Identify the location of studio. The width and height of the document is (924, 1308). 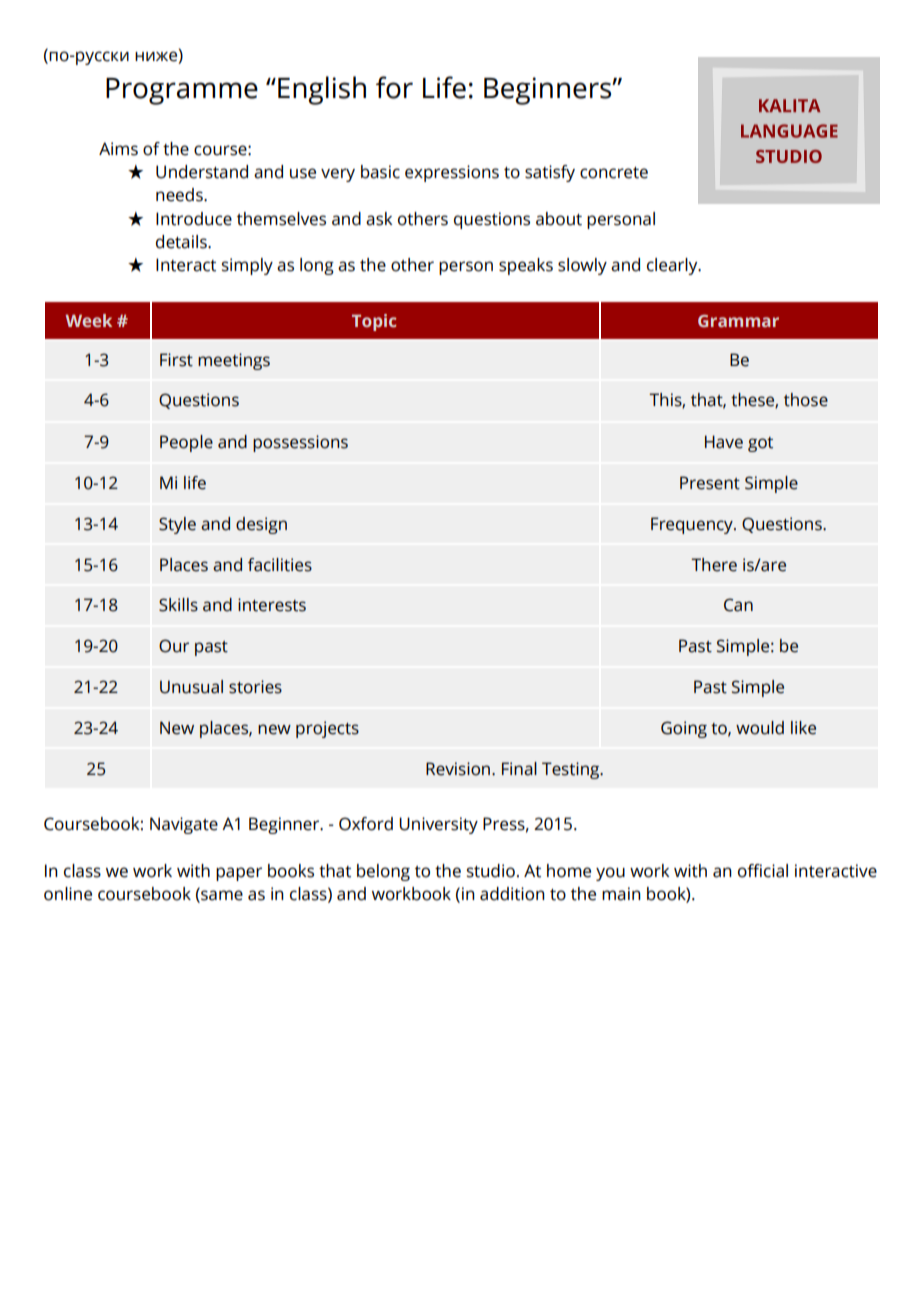
(491, 871).
